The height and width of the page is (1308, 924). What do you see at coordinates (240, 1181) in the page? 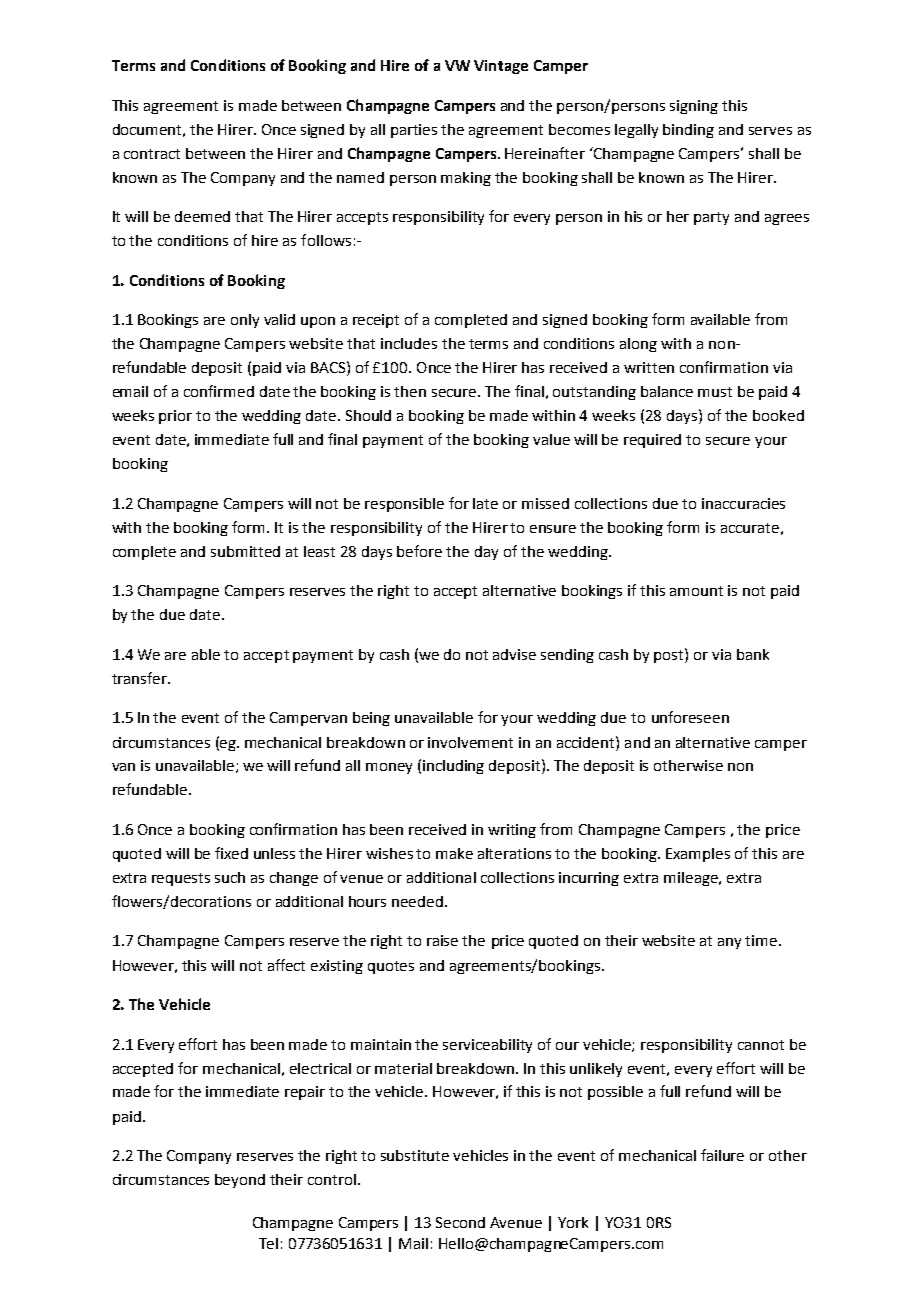
I see `beyond` at bounding box center [240, 1181].
